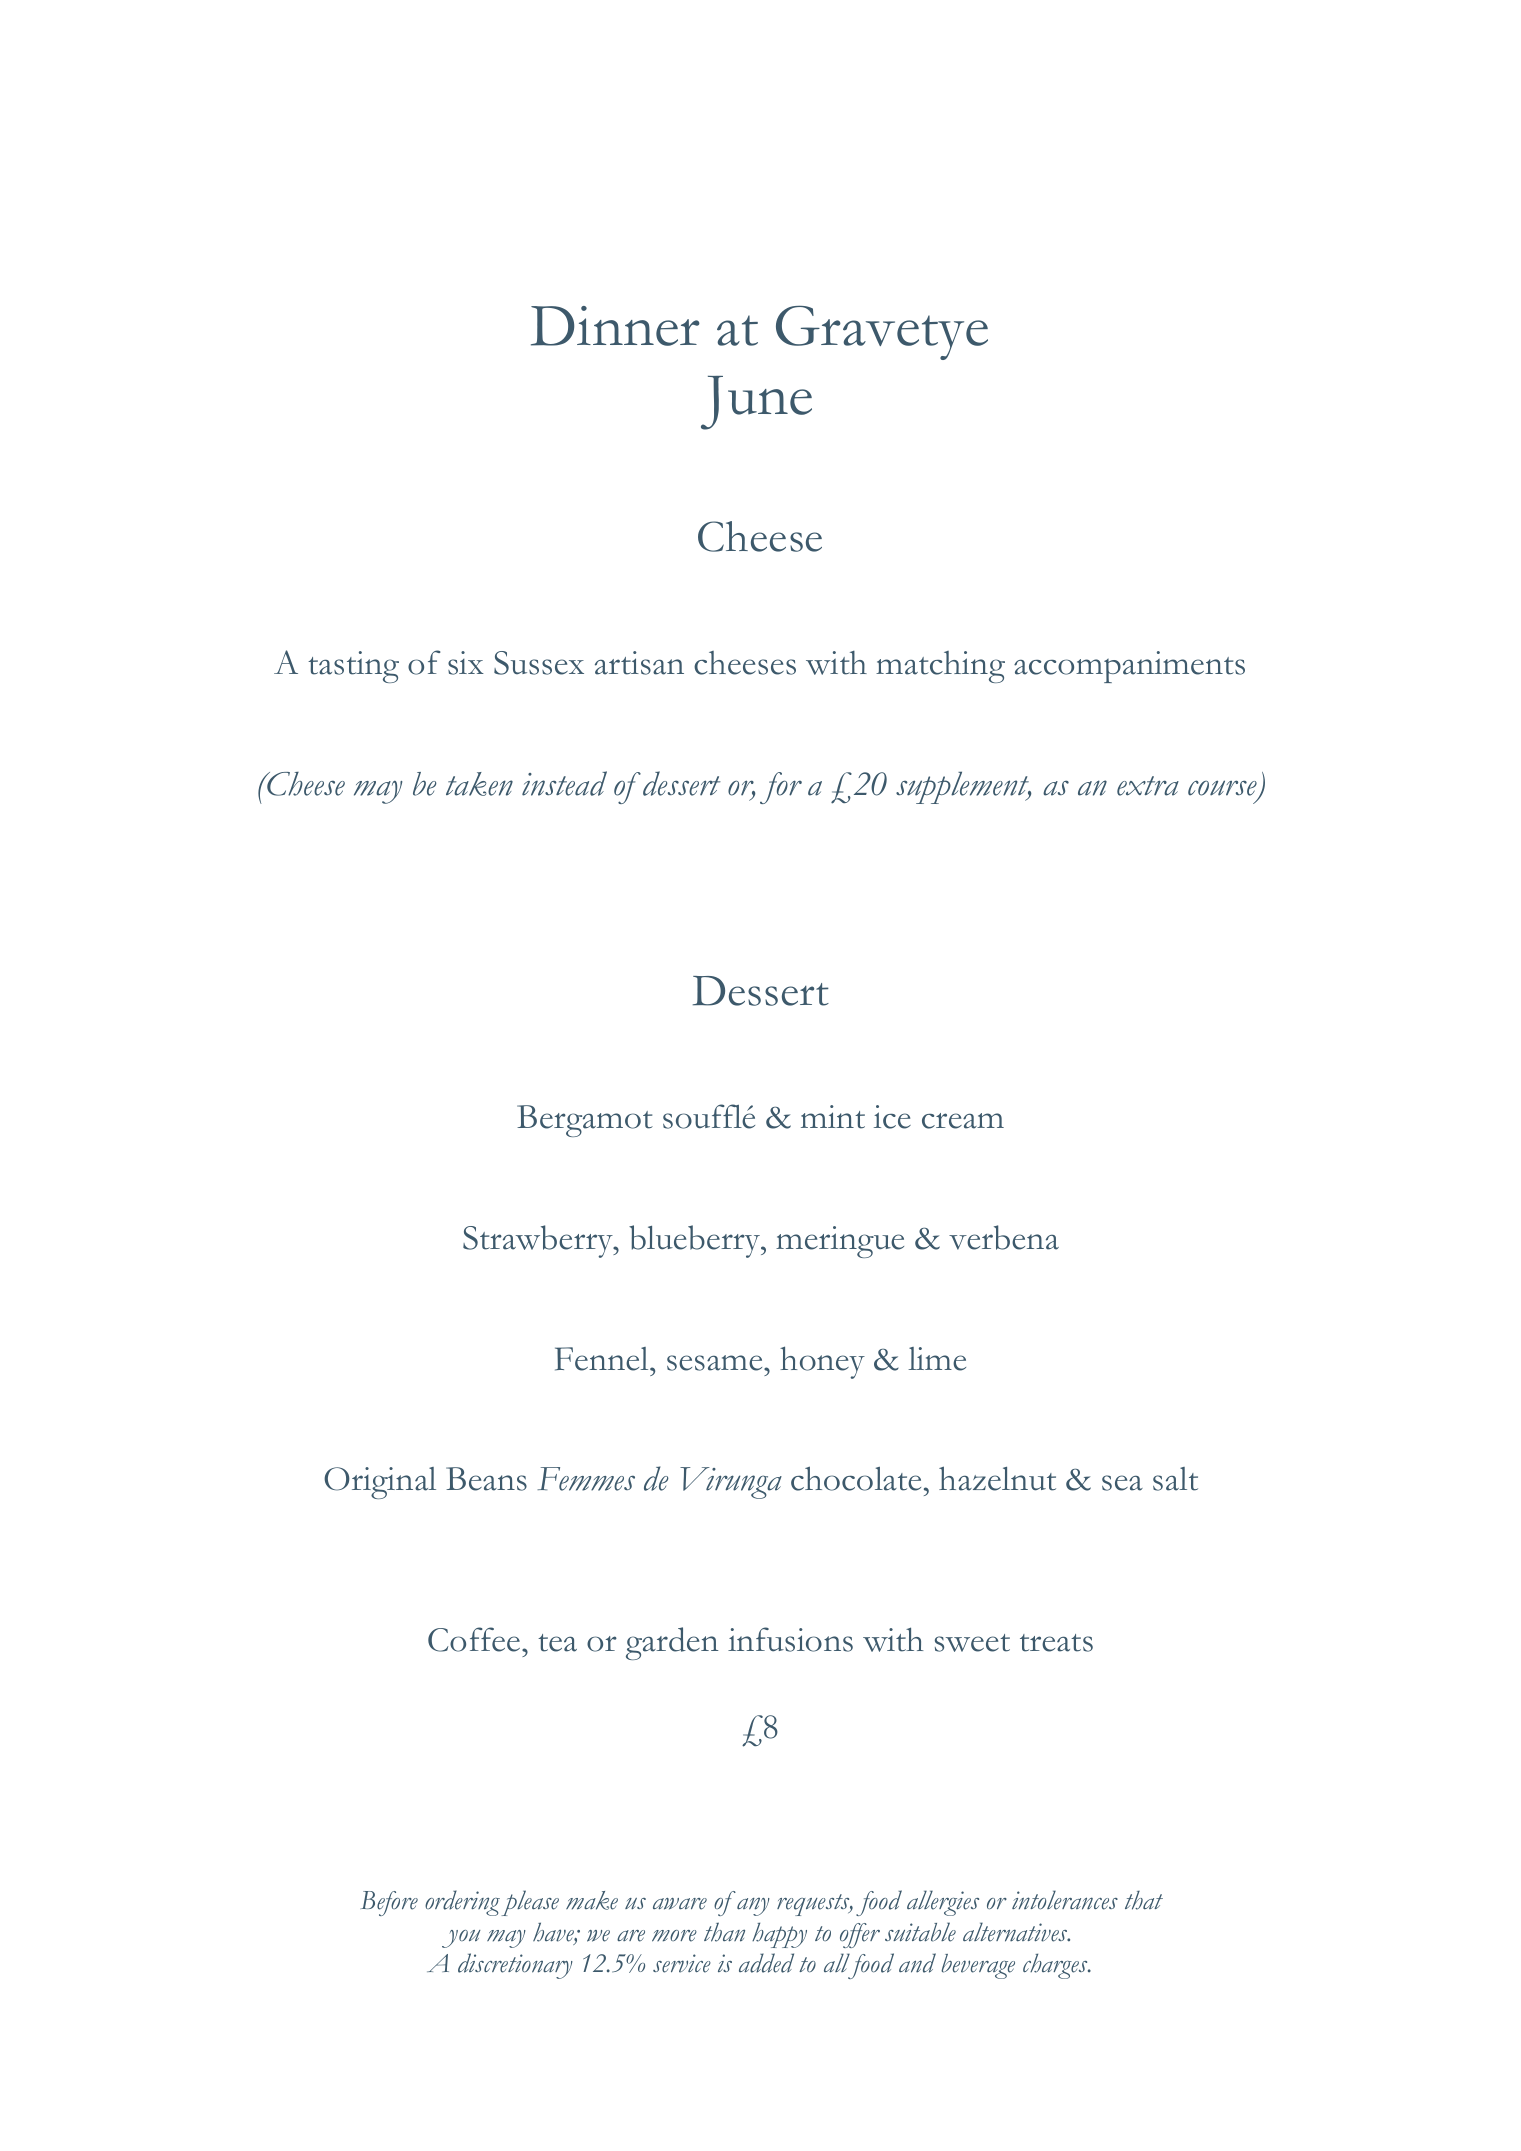 The image size is (1521, 2151). What do you see at coordinates (615, 326) in the page?
I see `Dinner` at bounding box center [615, 326].
